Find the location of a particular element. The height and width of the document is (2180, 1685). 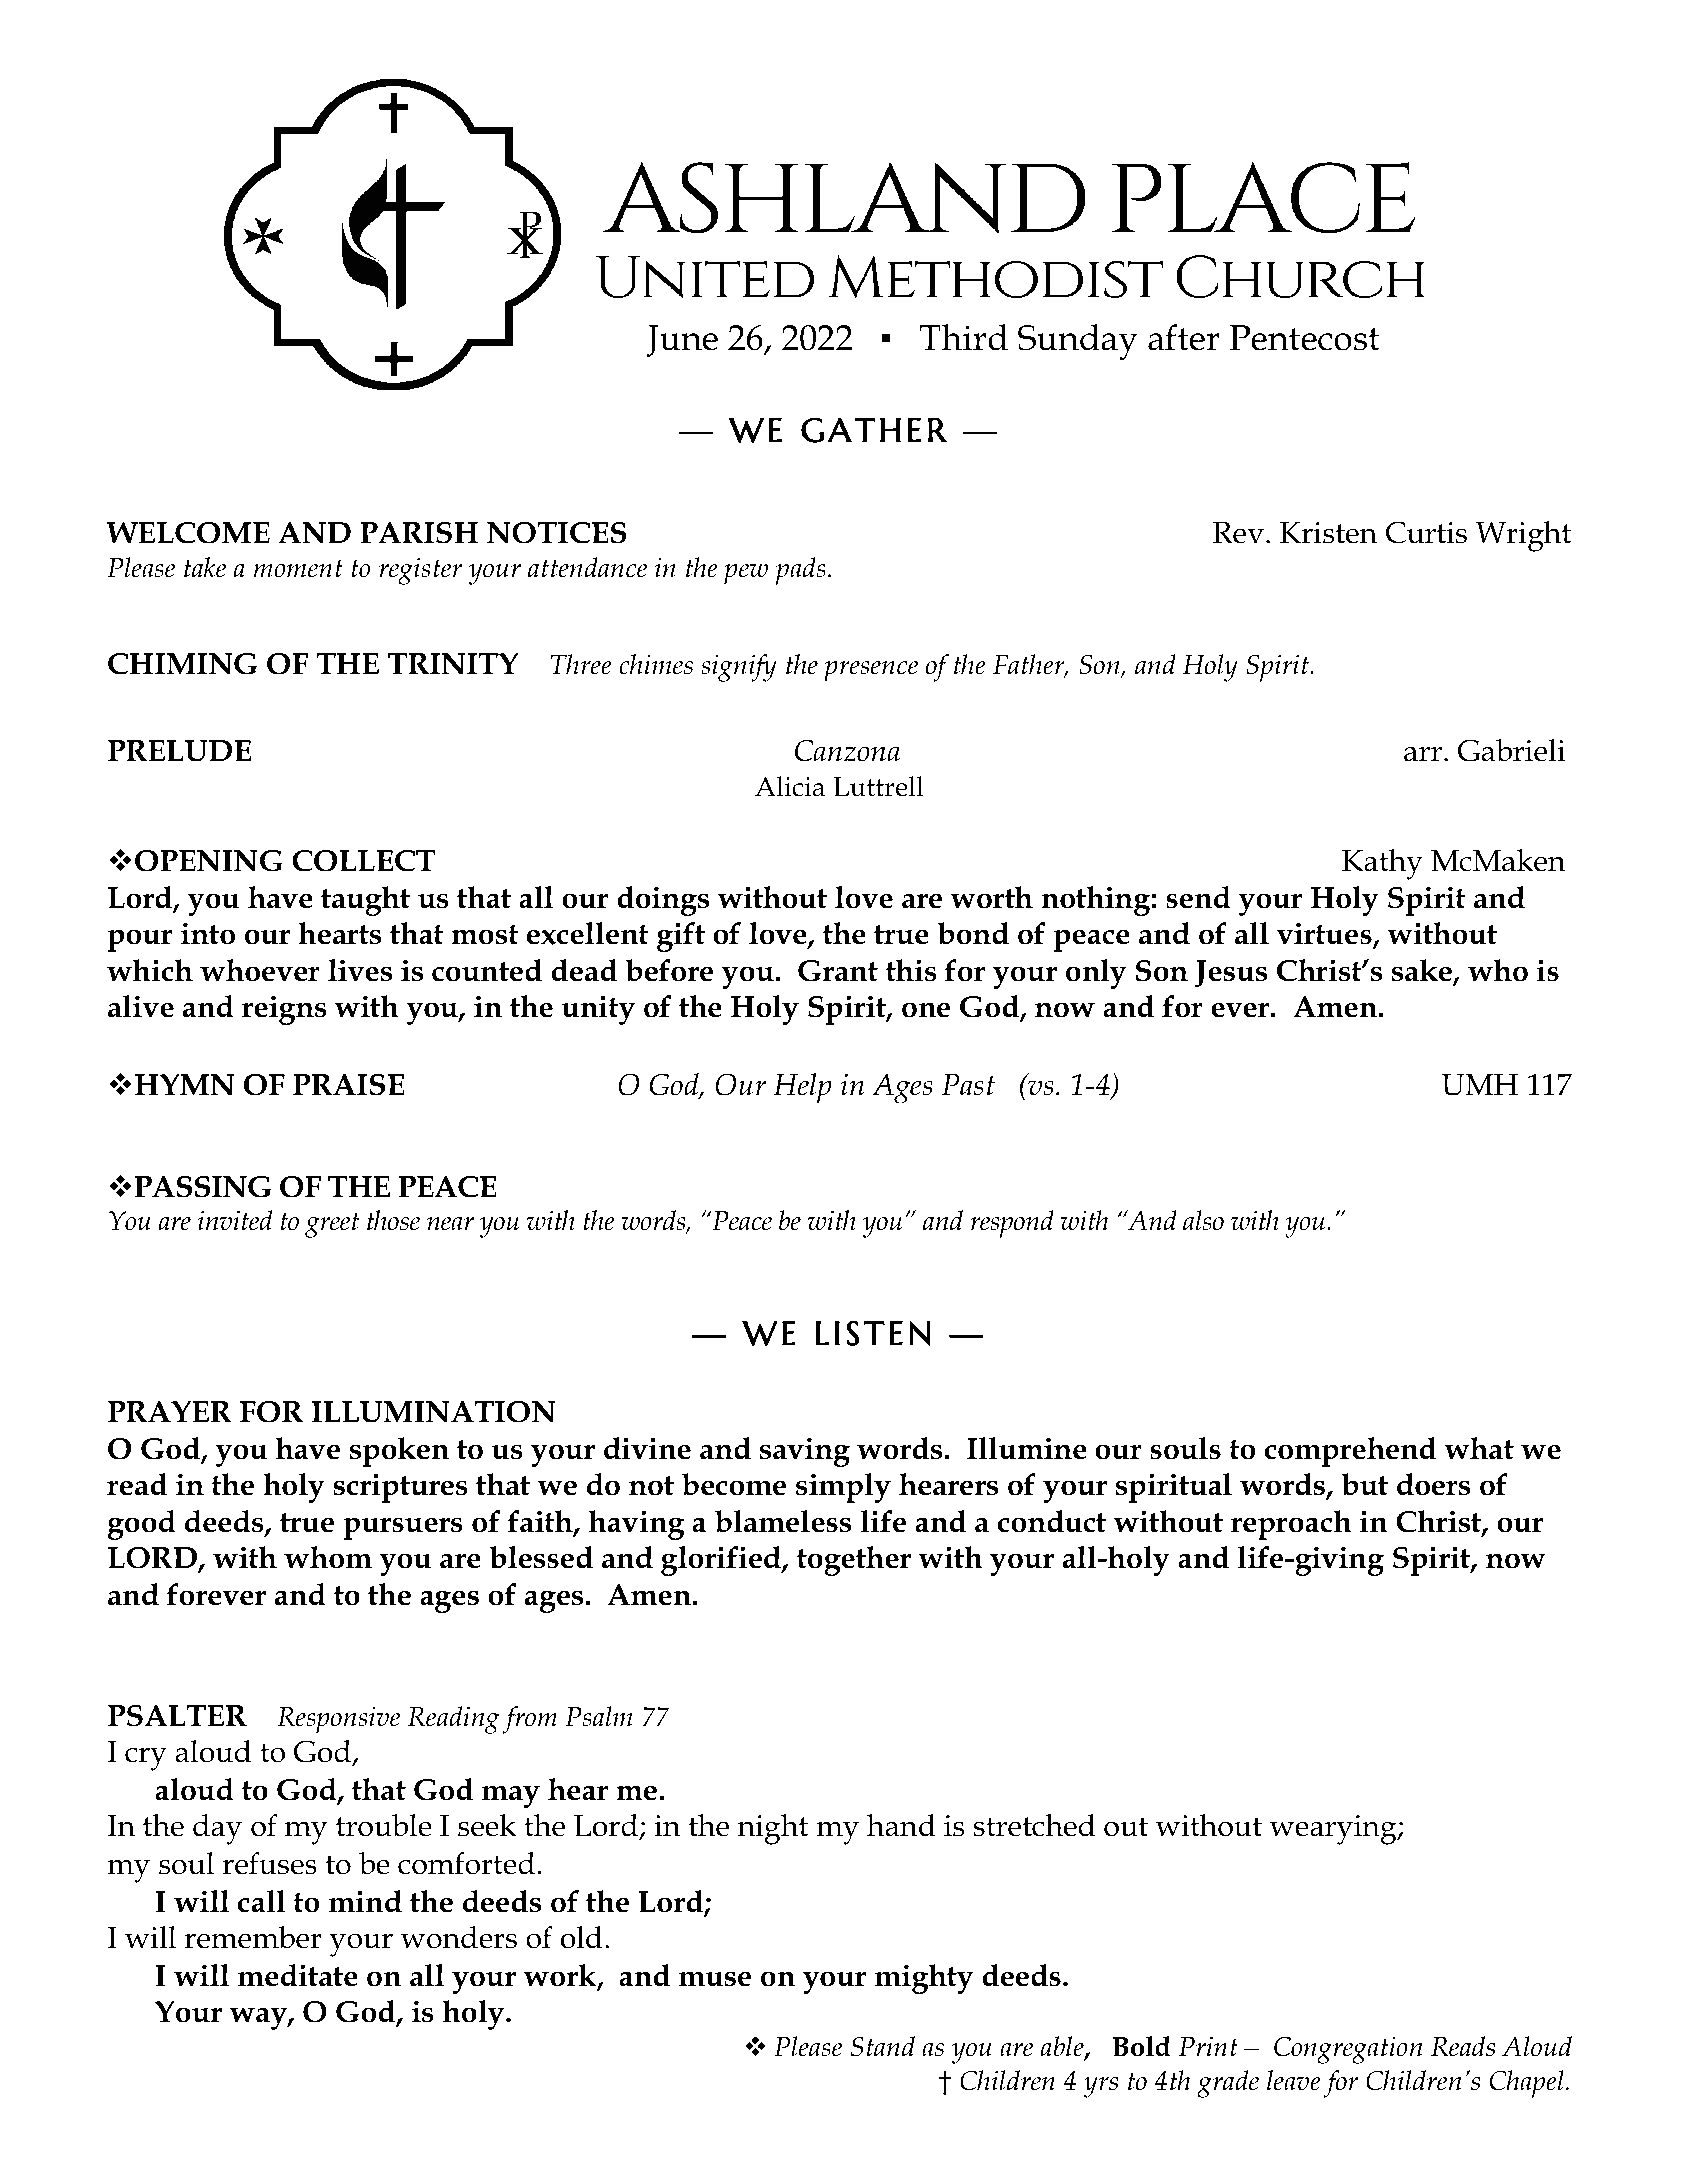

Congregation is located at coordinates (1348, 2050).
